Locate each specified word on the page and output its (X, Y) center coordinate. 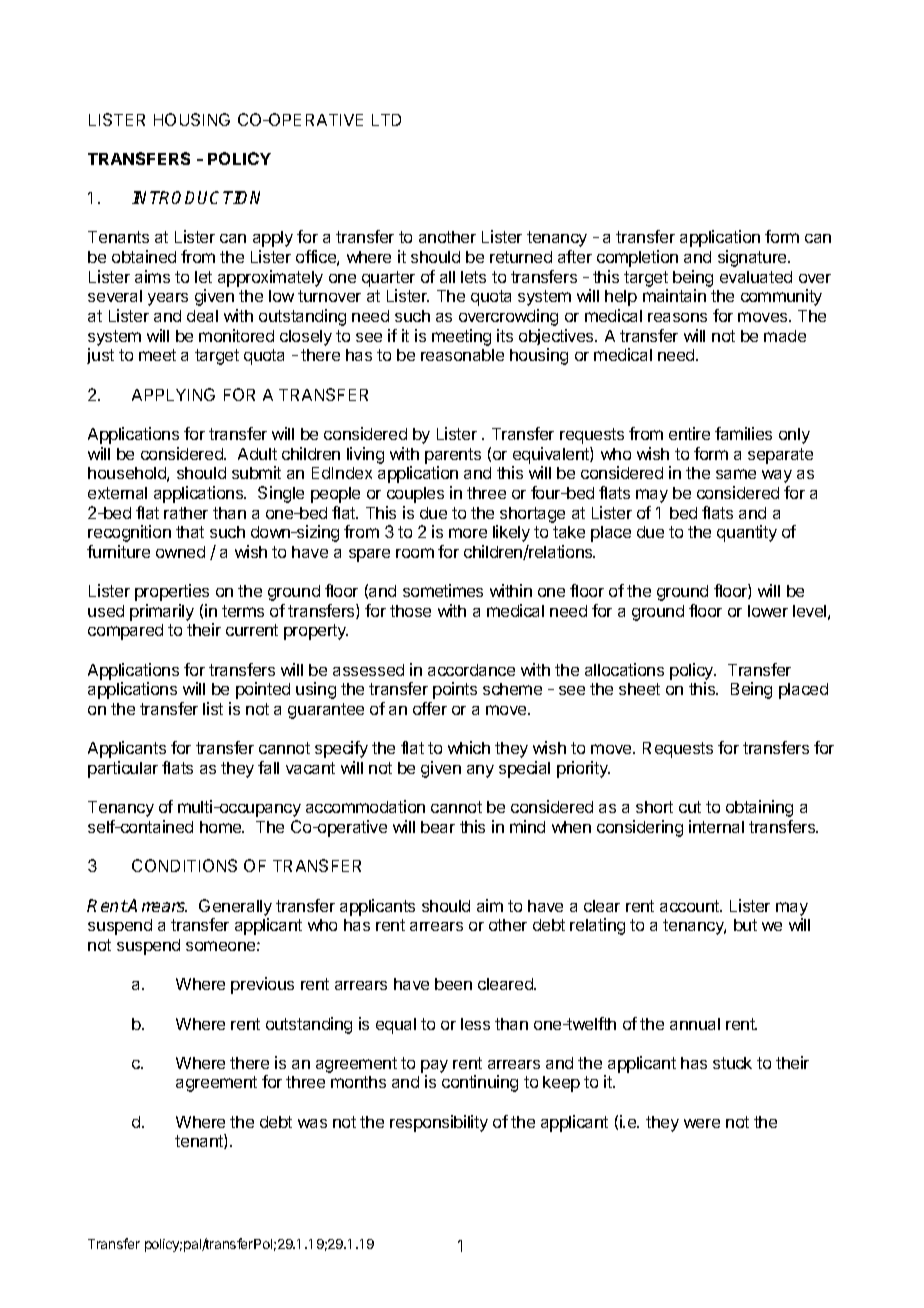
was (312, 1123)
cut (690, 807)
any (480, 771)
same (736, 474)
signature (753, 258)
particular (123, 769)
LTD (386, 120)
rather (186, 513)
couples (415, 495)
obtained (144, 256)
